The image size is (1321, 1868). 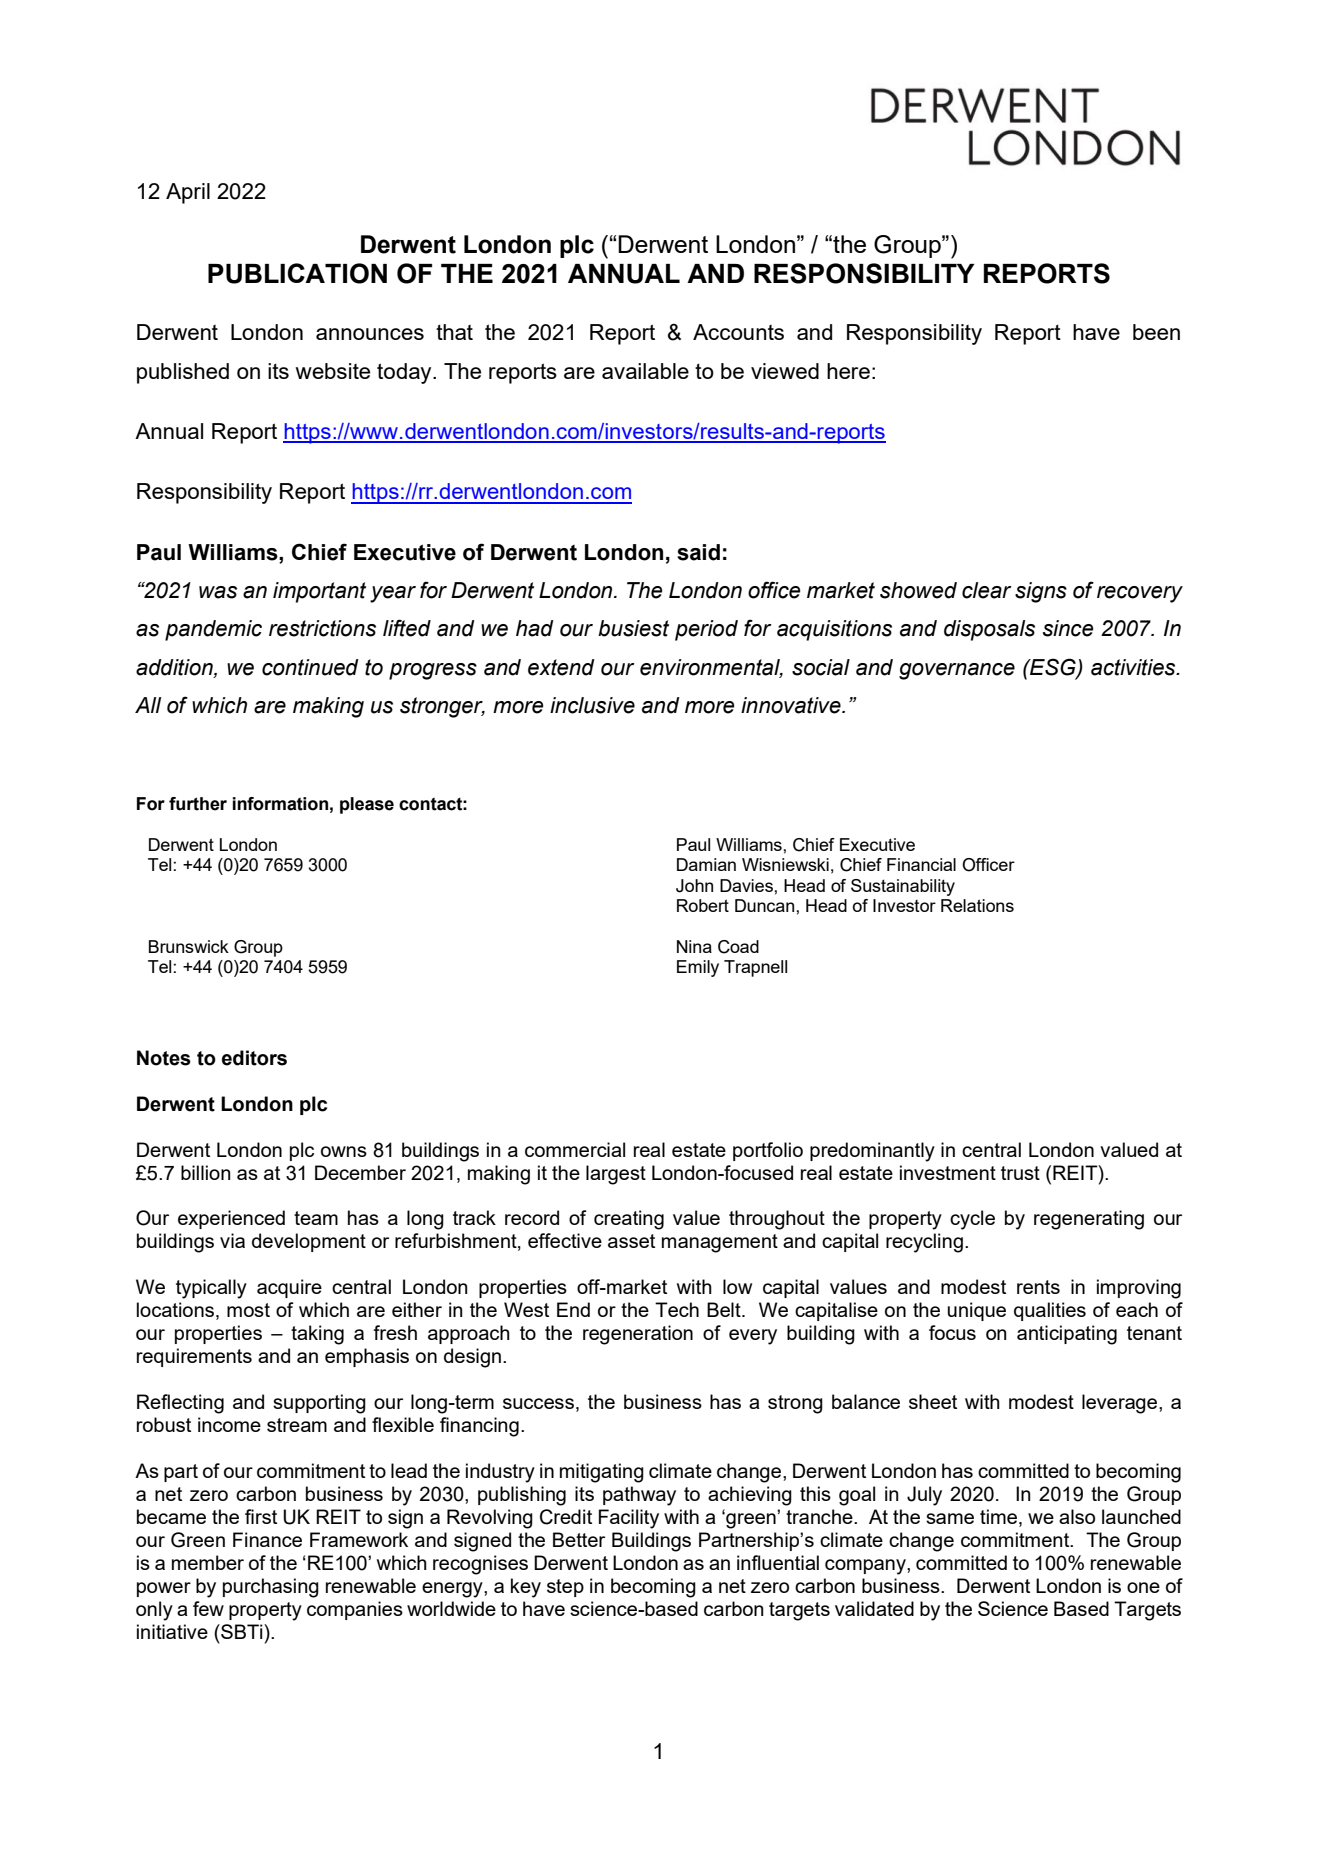 What do you see at coordinates (565, 1588) in the screenshot?
I see `step` at bounding box center [565, 1588].
